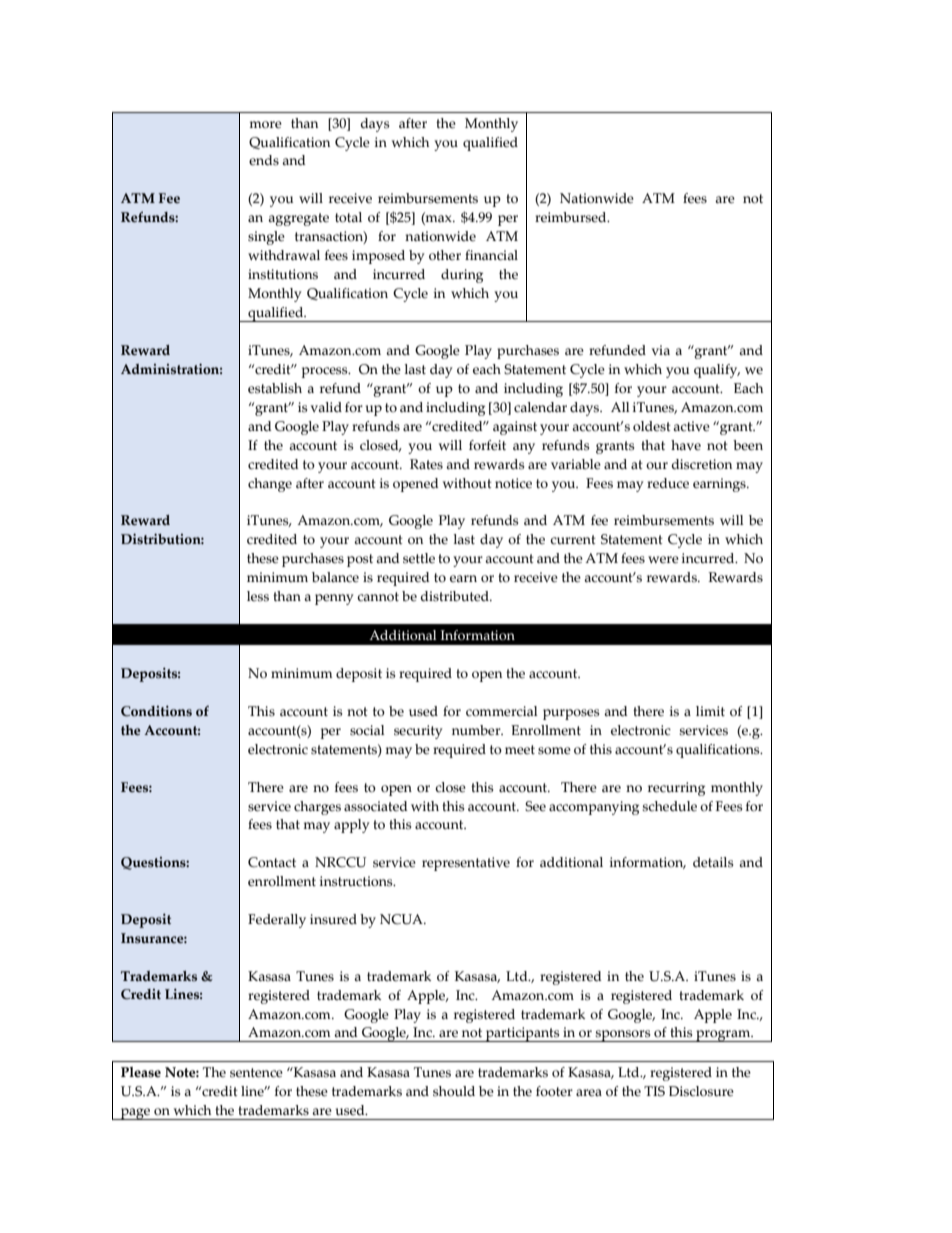 The width and height of the screenshot is (952, 1233). What do you see at coordinates (348, 217) in the screenshot?
I see `total` at bounding box center [348, 217].
